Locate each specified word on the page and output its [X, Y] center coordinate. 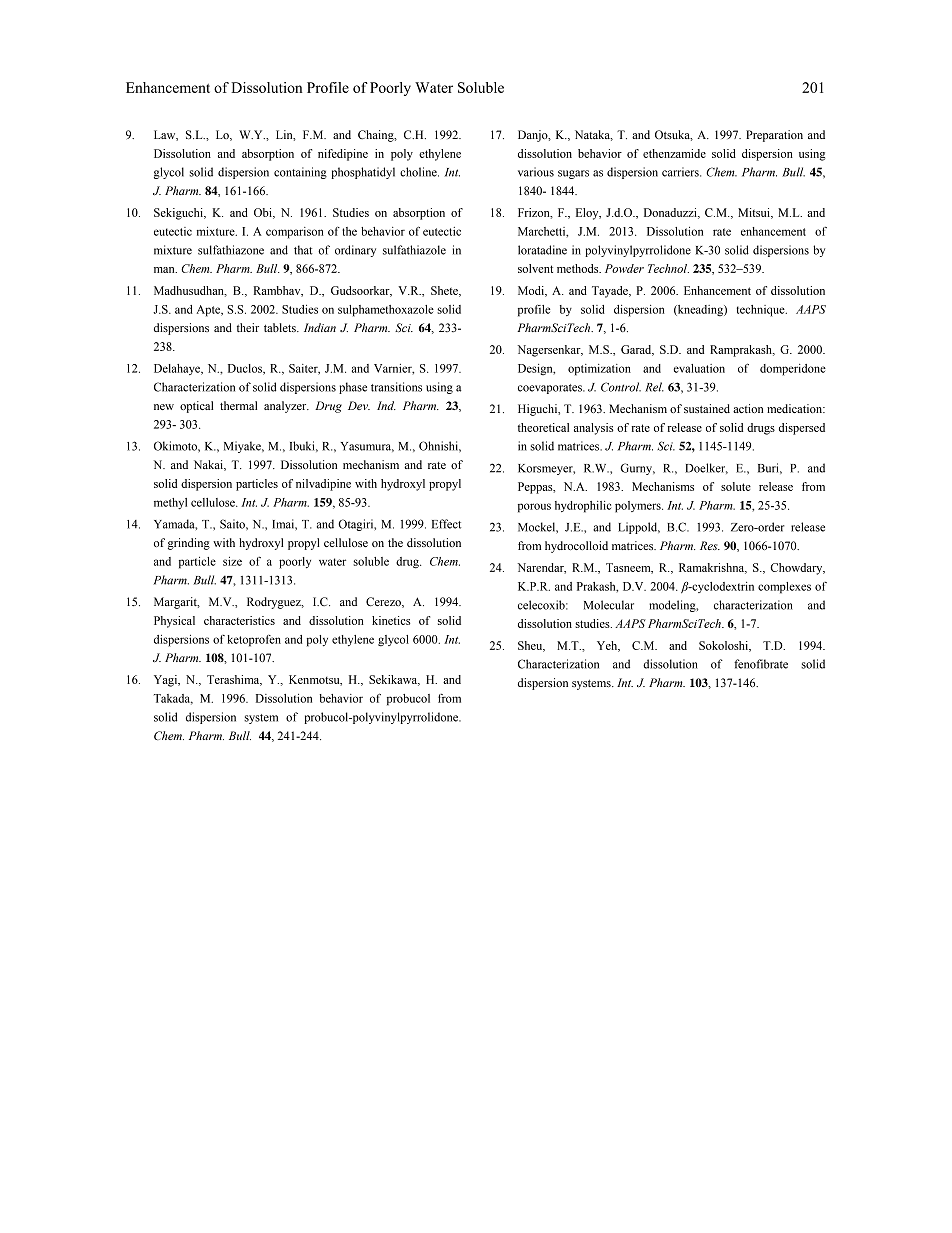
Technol [668, 268]
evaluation [699, 368]
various [536, 172]
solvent [535, 268]
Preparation [774, 136]
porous [534, 508]
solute [736, 486]
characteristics [239, 620]
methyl [170, 503]
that [303, 250]
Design [536, 369]
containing [300, 173]
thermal [238, 405]
